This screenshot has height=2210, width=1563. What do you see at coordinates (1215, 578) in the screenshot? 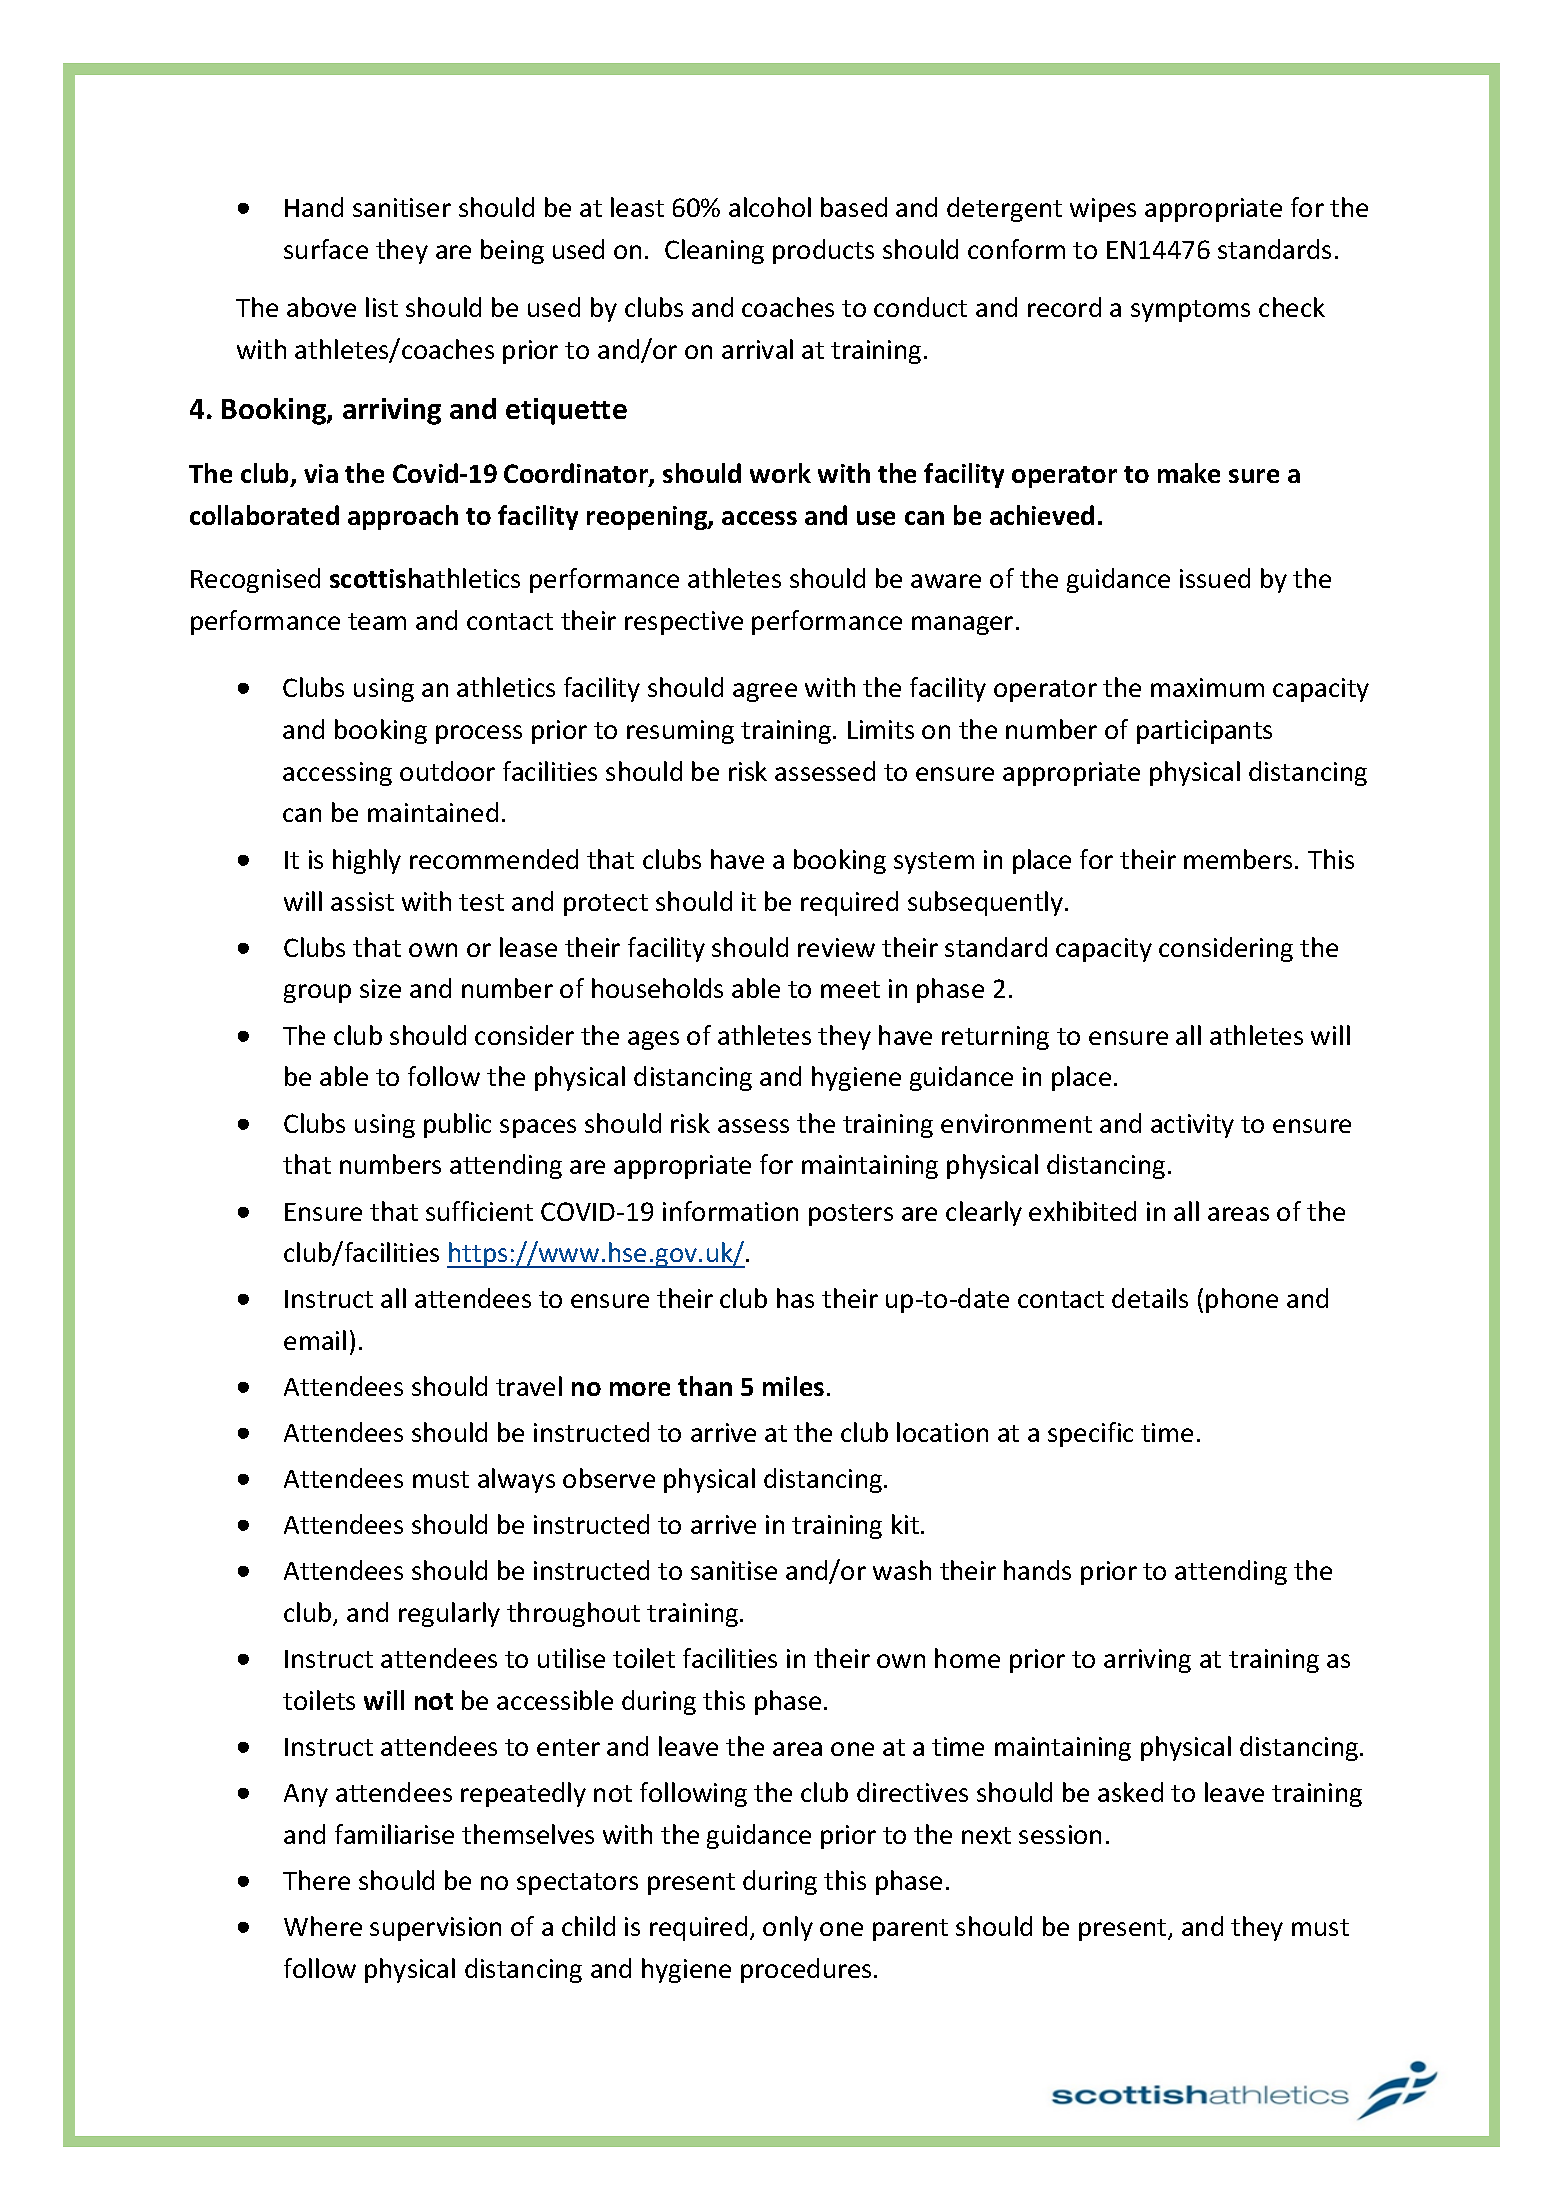
I see `issued` at bounding box center [1215, 578].
